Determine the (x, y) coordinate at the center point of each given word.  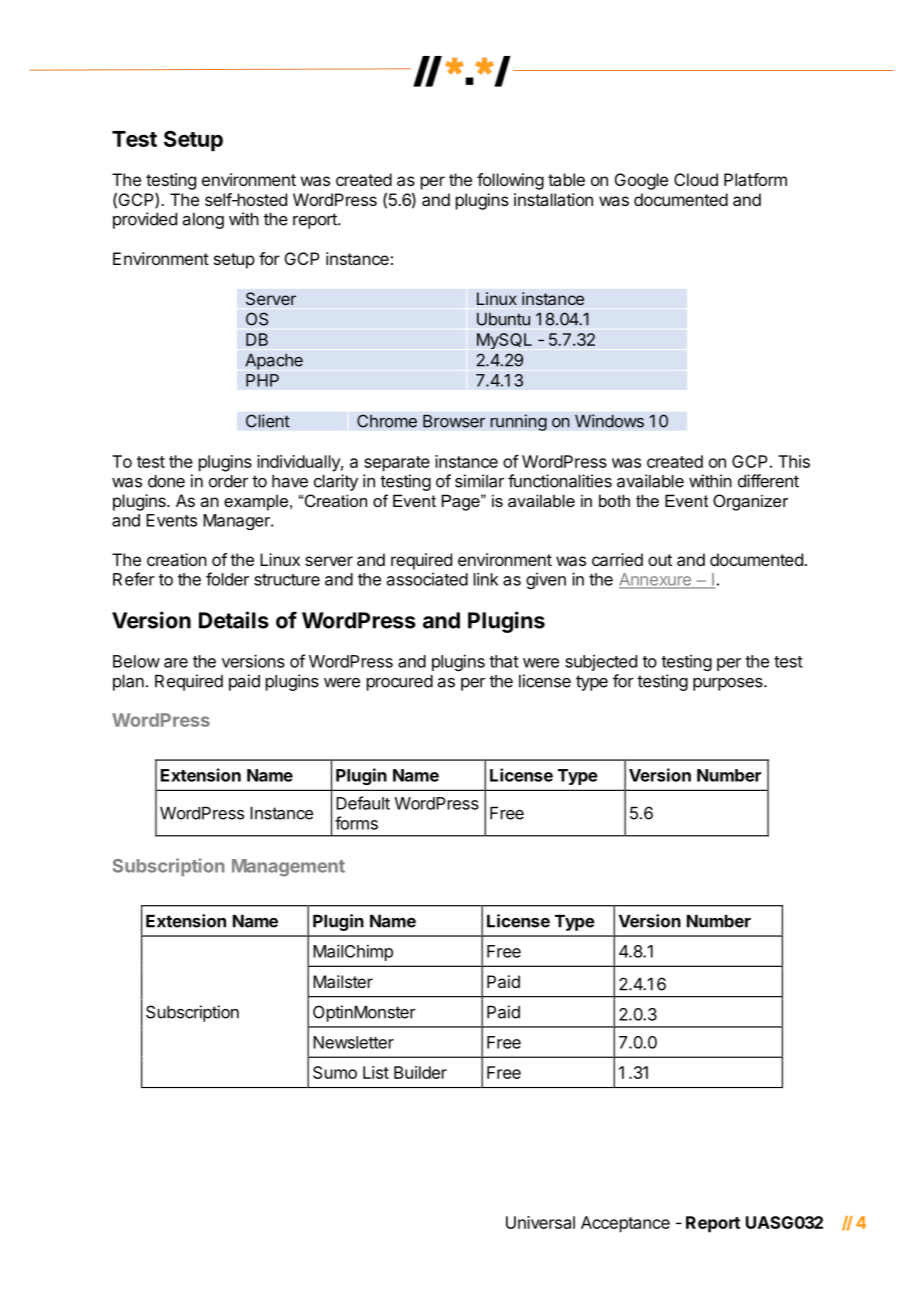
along (203, 221)
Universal (540, 1222)
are (176, 663)
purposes (729, 684)
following (510, 181)
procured (400, 683)
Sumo (335, 1072)
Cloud (696, 179)
